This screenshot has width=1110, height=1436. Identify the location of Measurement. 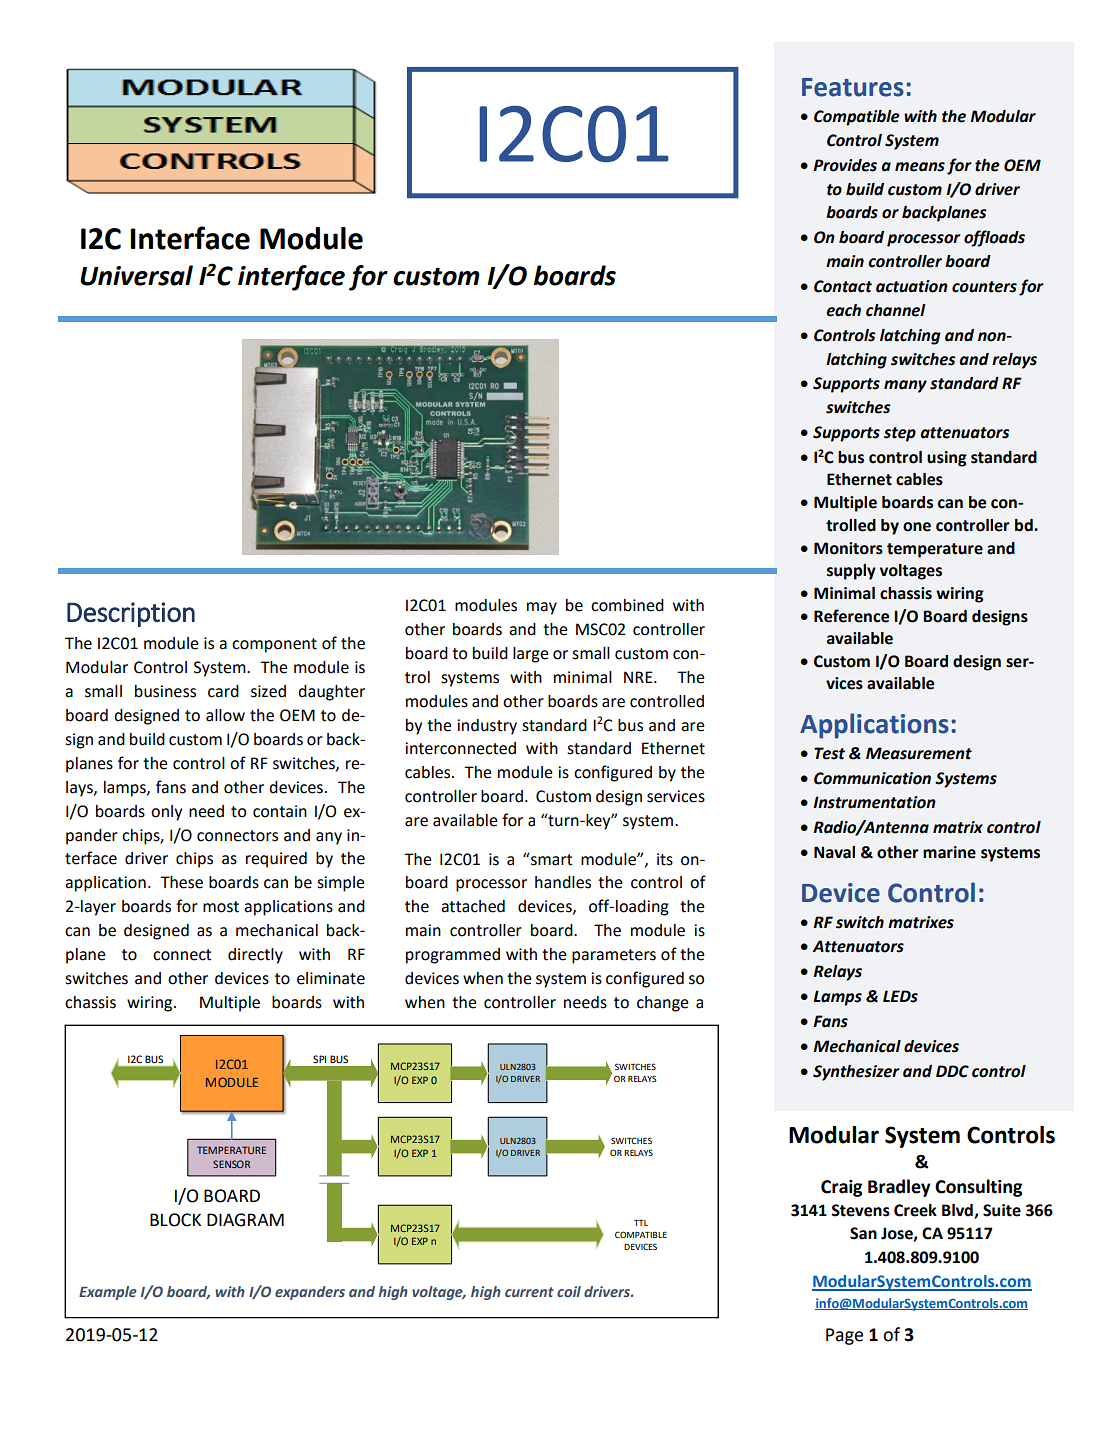
(919, 753).
